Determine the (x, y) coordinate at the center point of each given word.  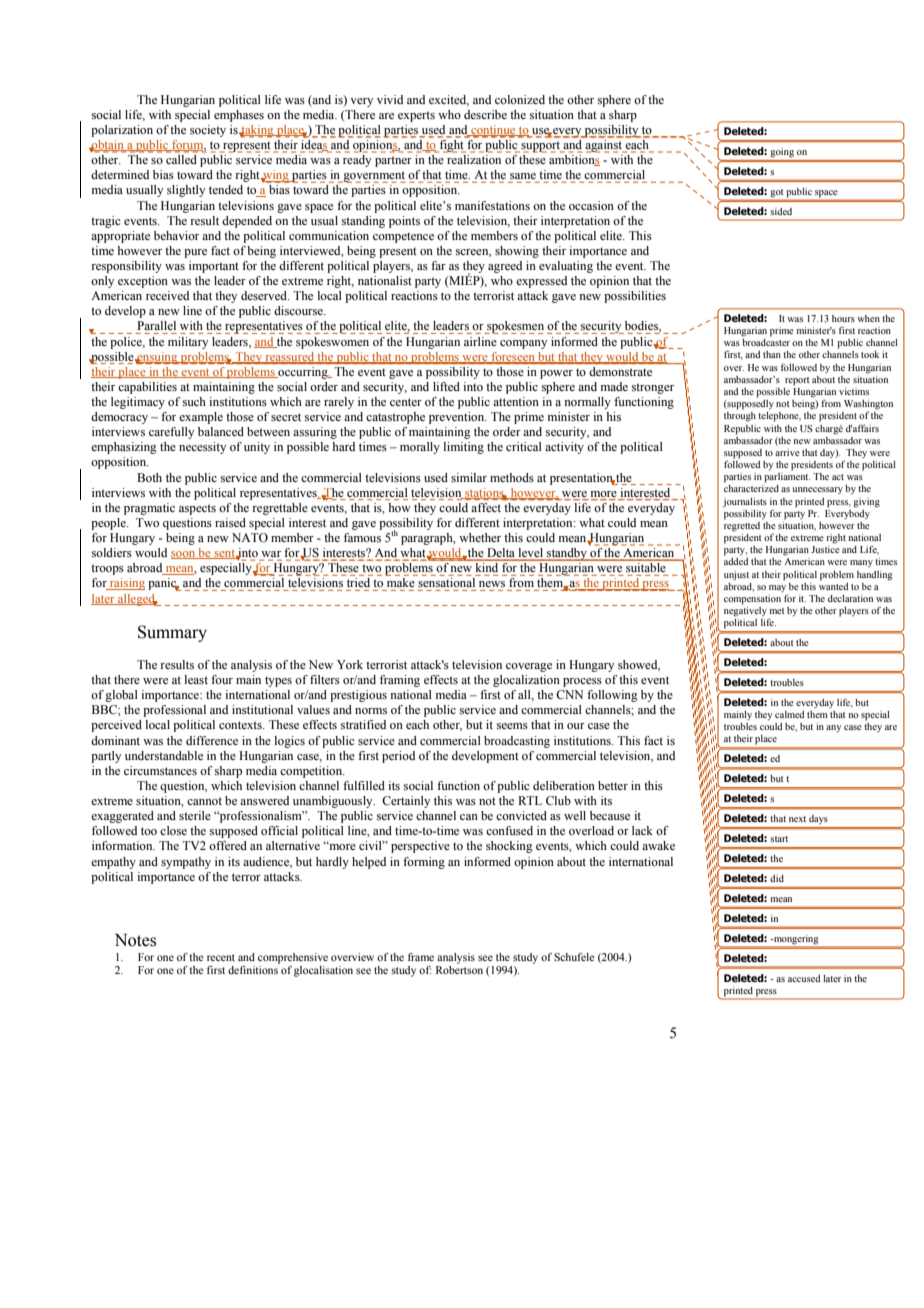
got (777, 193)
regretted (742, 525)
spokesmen (514, 327)
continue (493, 131)
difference (212, 740)
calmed (789, 714)
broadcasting (517, 742)
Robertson (459, 970)
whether (480, 537)
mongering (795, 940)
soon (184, 555)
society (208, 131)
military (188, 343)
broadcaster (766, 342)
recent (221, 957)
